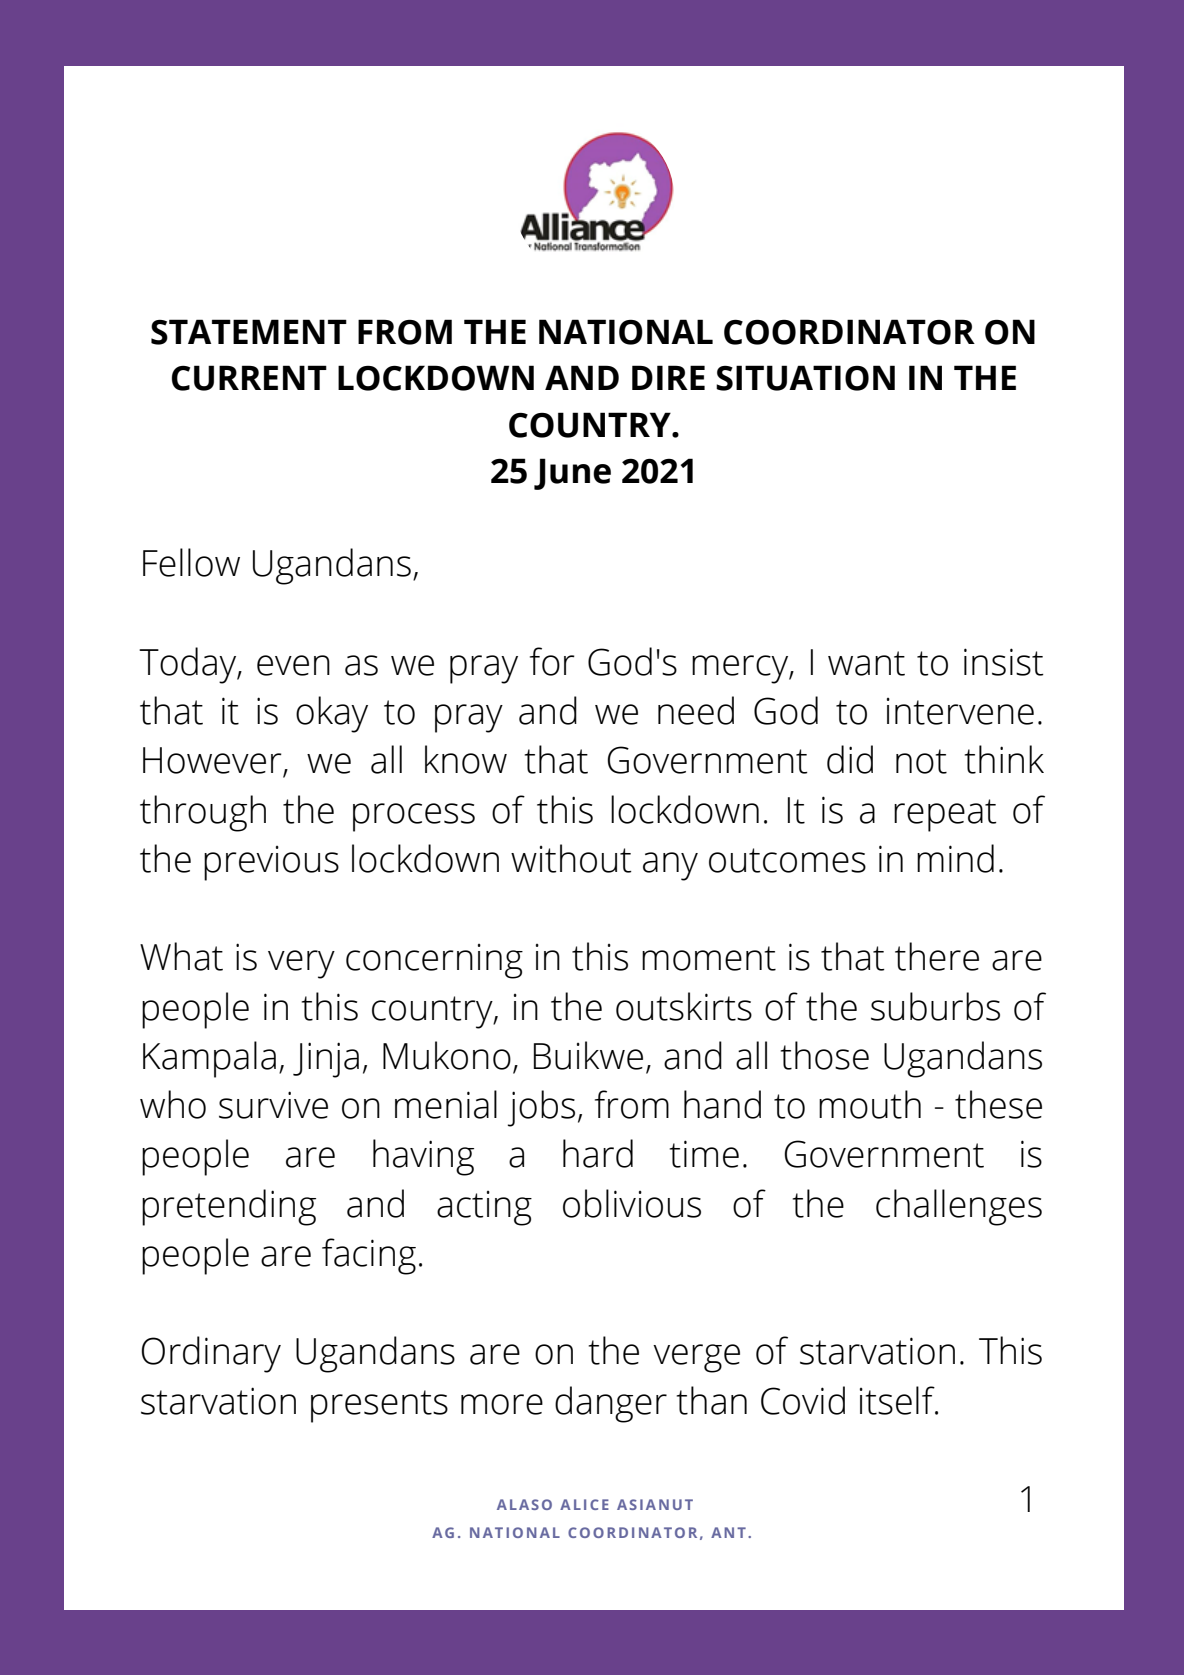 The width and height of the document is (1184, 1675). What do you see at coordinates (332, 714) in the document?
I see `okay` at bounding box center [332, 714].
